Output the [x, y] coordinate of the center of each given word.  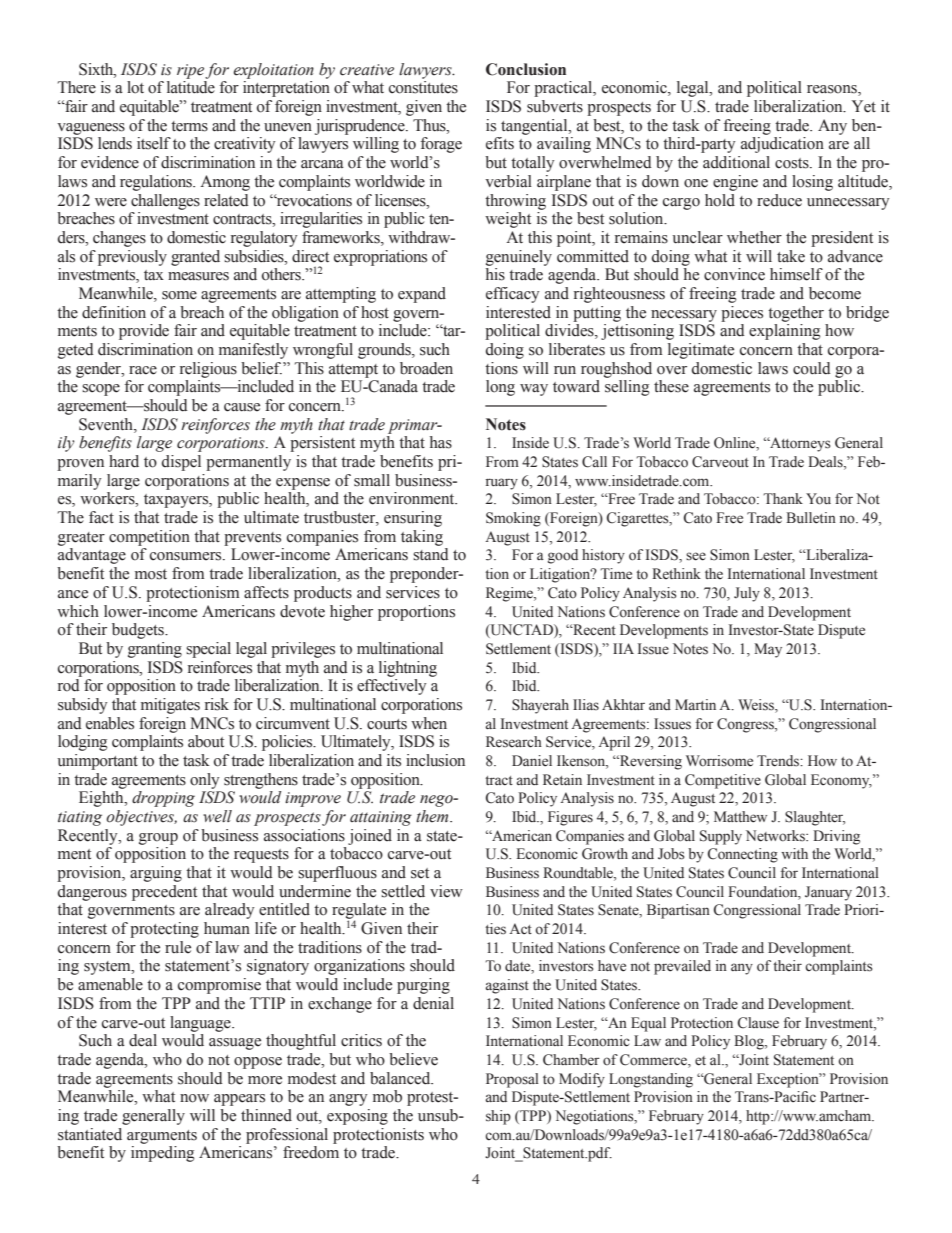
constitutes [423, 87]
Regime [510, 594]
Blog [750, 1042]
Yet [864, 106]
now [194, 1098]
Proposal [512, 1080]
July [747, 594]
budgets [139, 631]
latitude [191, 87]
